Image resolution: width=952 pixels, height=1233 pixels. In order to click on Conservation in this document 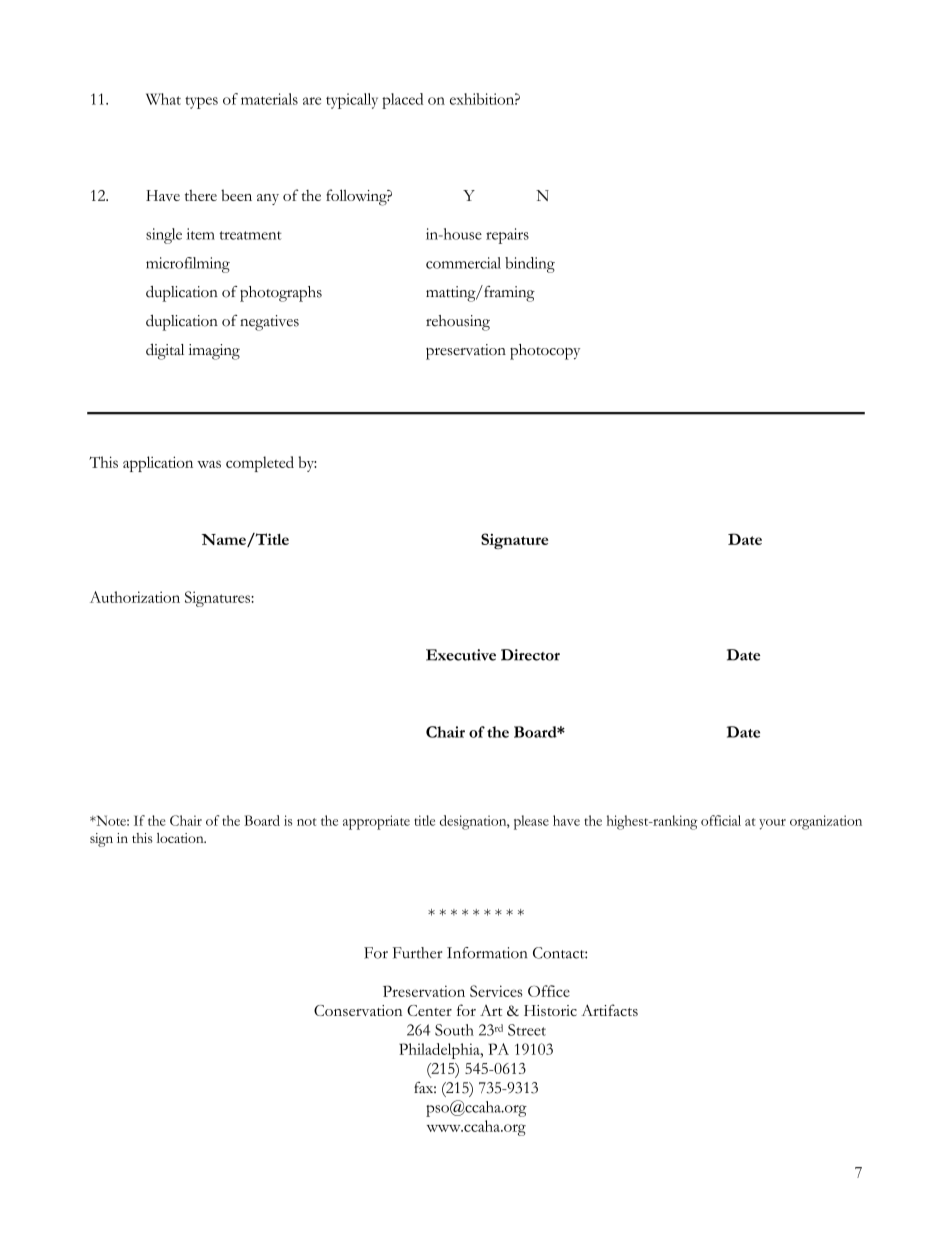, I will do `click(358, 1010)`.
